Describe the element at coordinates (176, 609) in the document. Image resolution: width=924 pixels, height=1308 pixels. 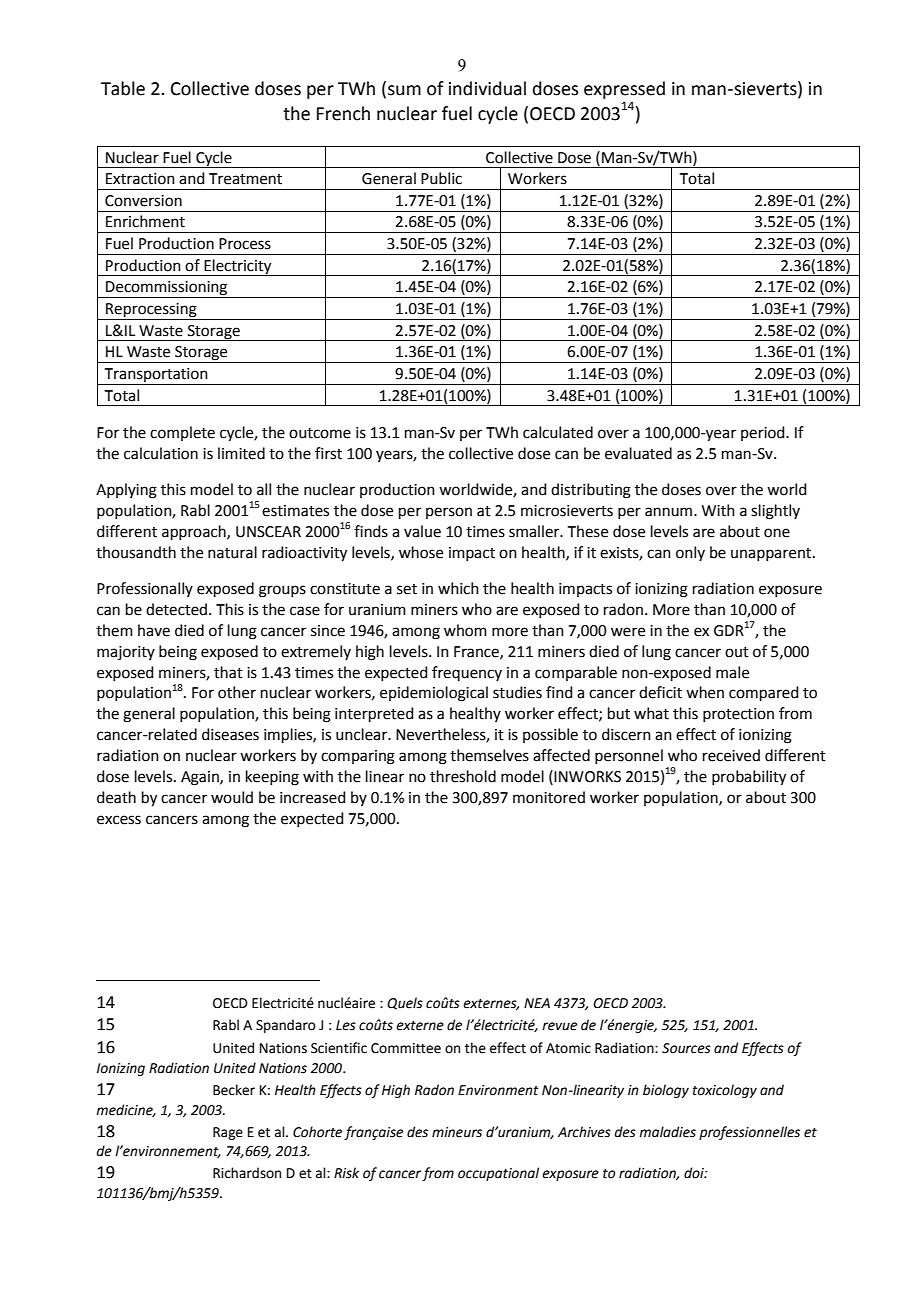
I see `detected` at that location.
